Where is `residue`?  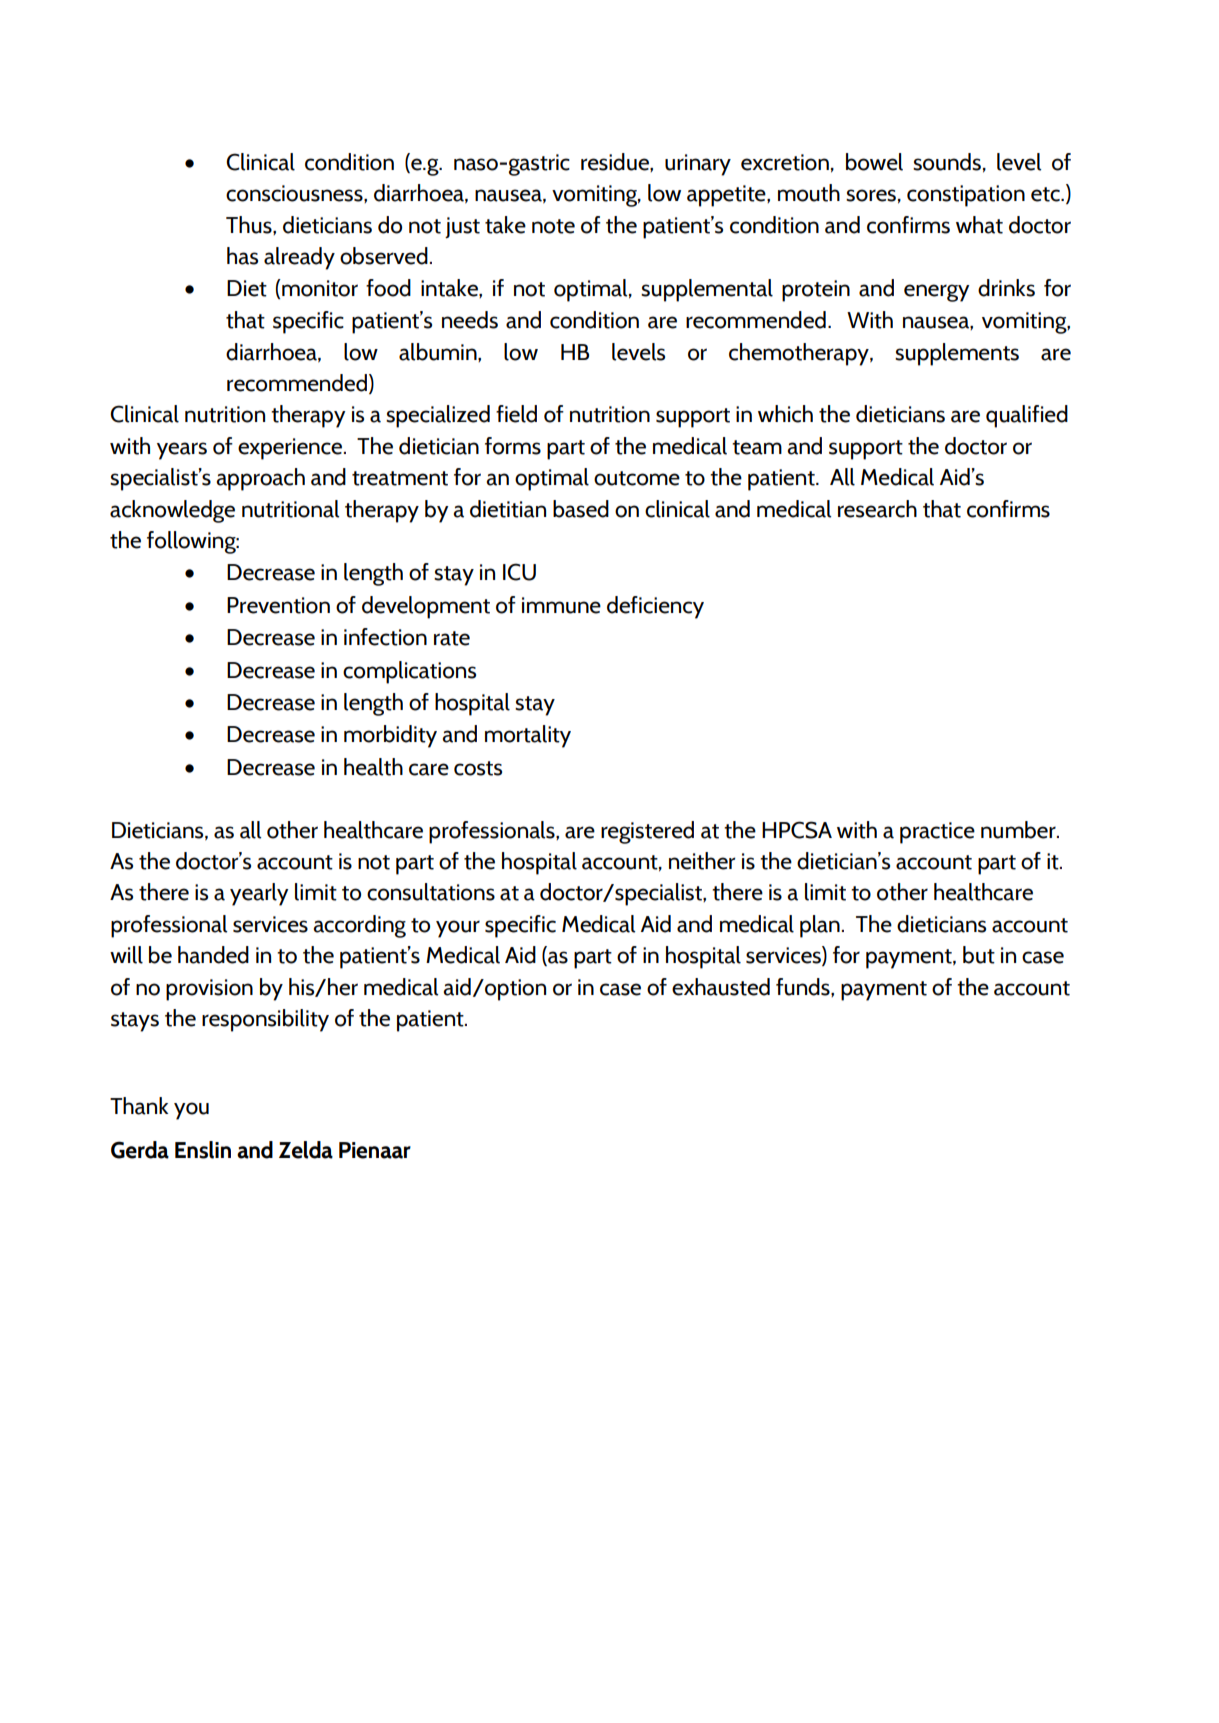
residue is located at coordinates (616, 162).
